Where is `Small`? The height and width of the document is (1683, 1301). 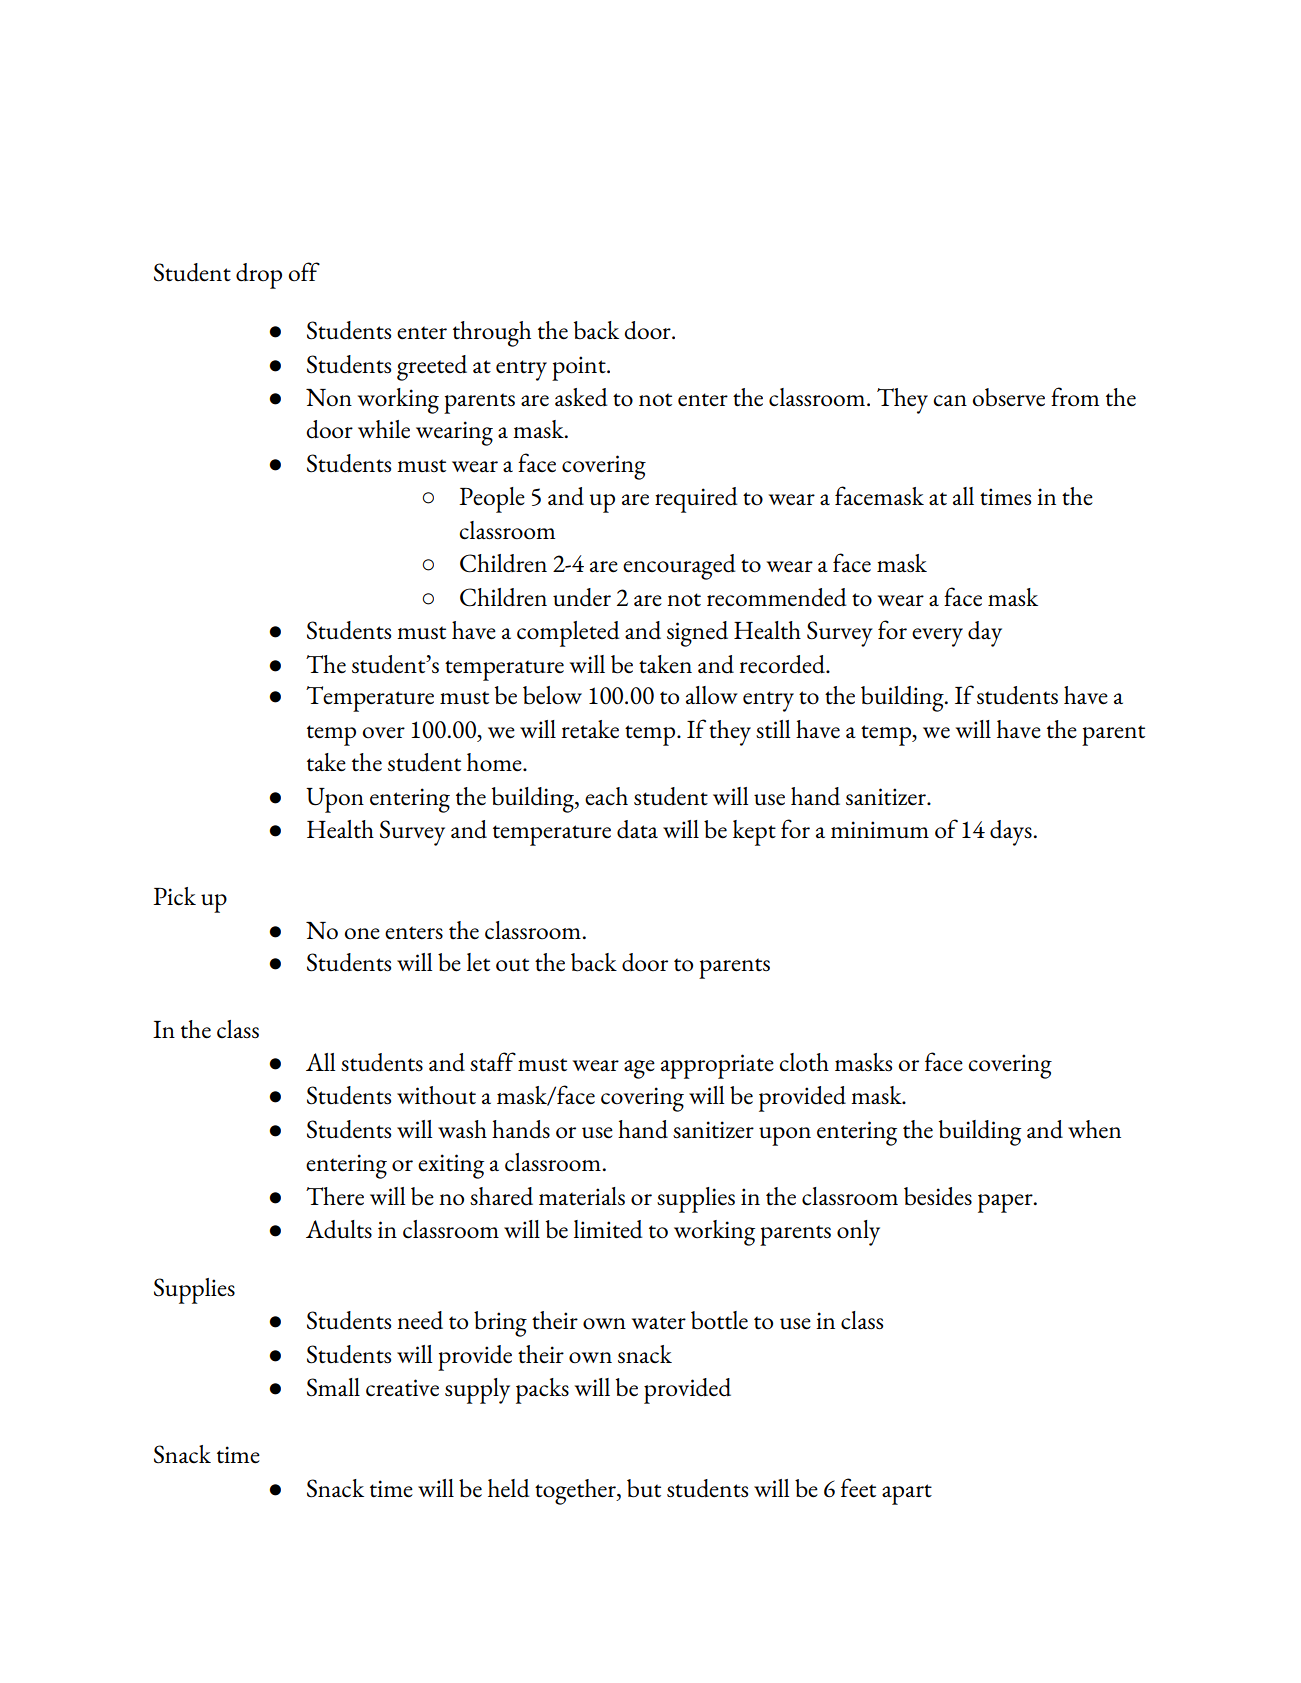 Small is located at coordinates (333, 1387).
